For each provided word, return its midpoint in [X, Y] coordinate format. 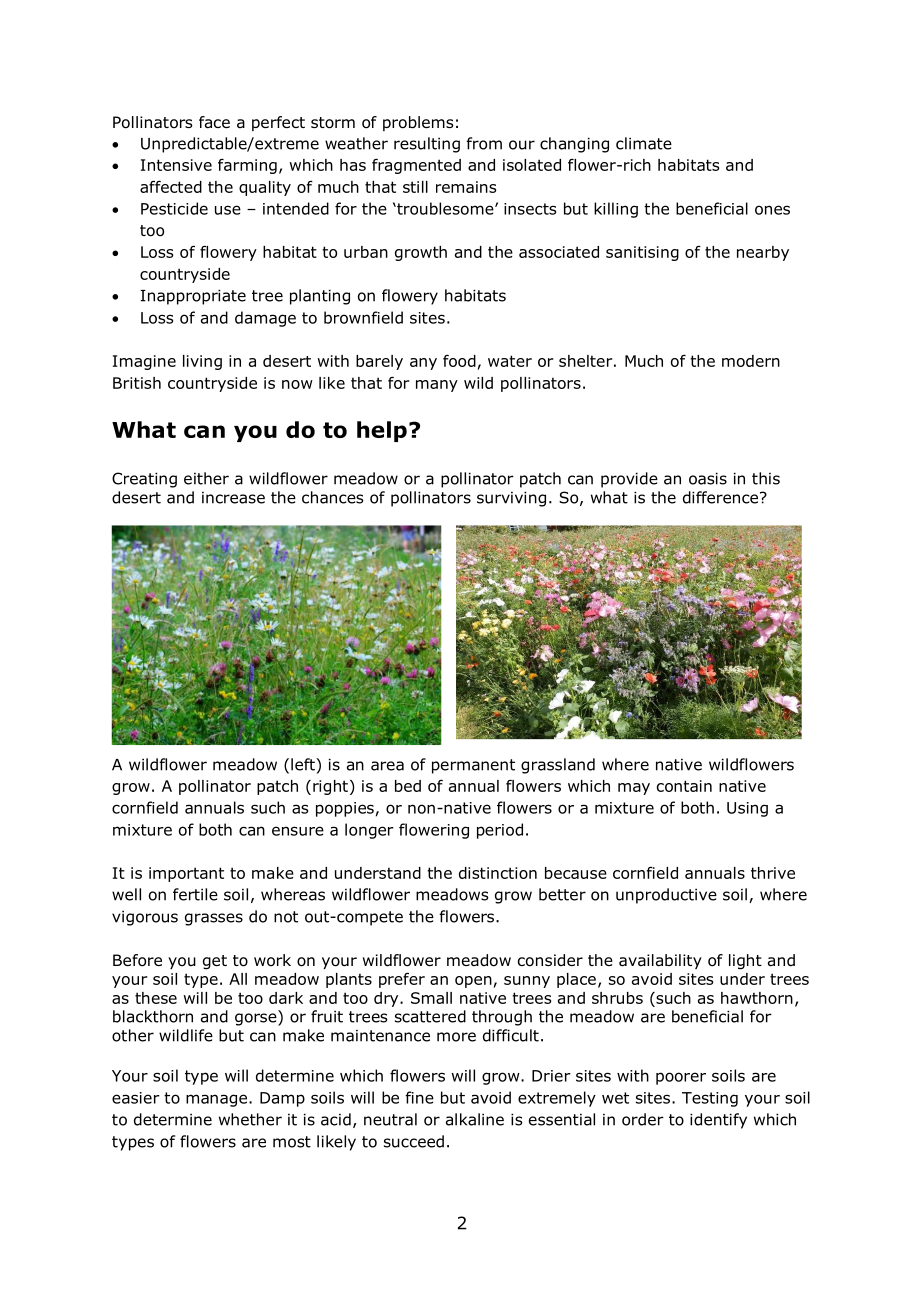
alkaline [475, 1119]
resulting [427, 145]
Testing [710, 1099]
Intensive [176, 165]
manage [216, 1100]
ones [772, 210]
